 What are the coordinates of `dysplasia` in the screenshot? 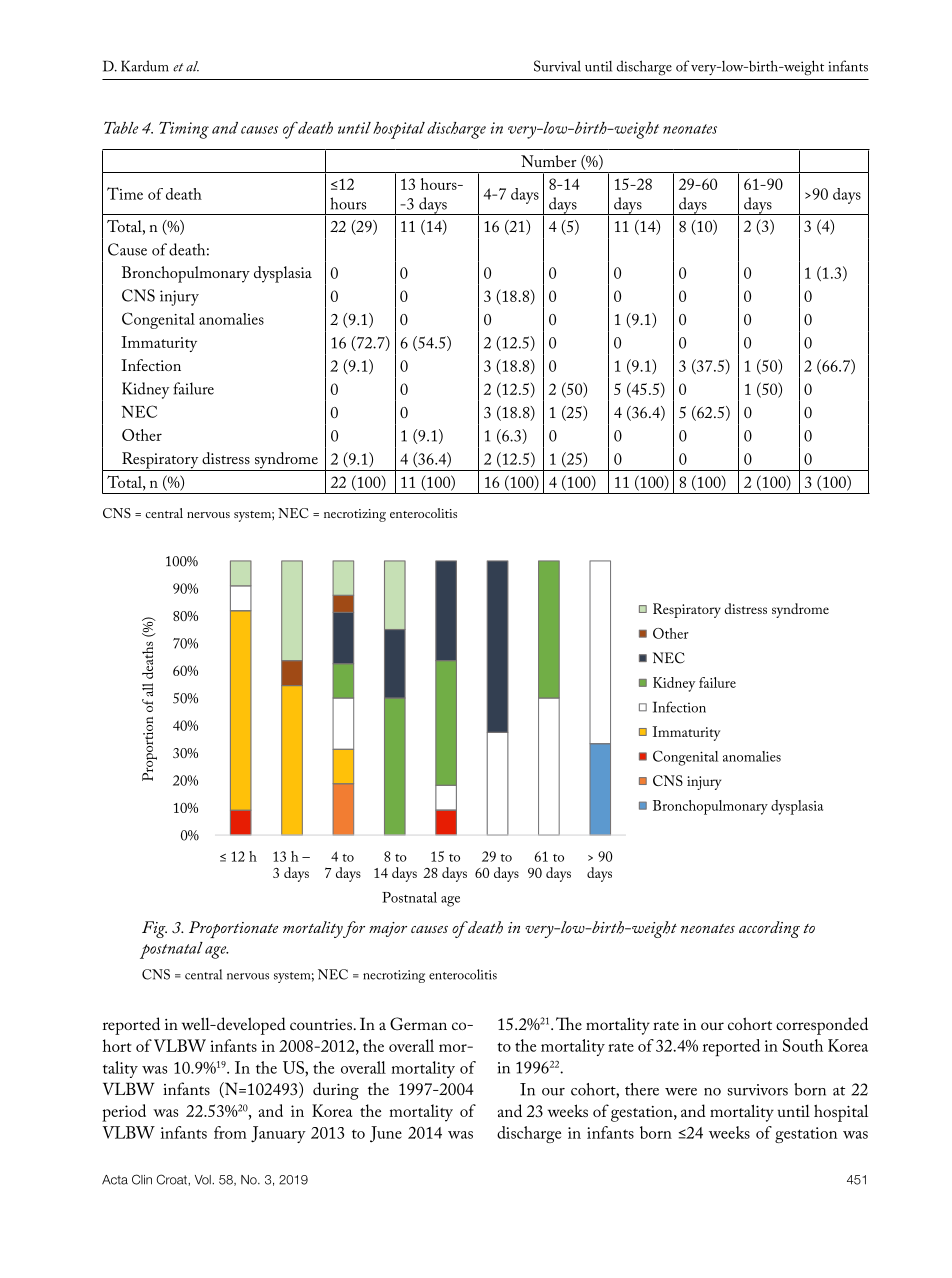 It's located at (283, 274).
